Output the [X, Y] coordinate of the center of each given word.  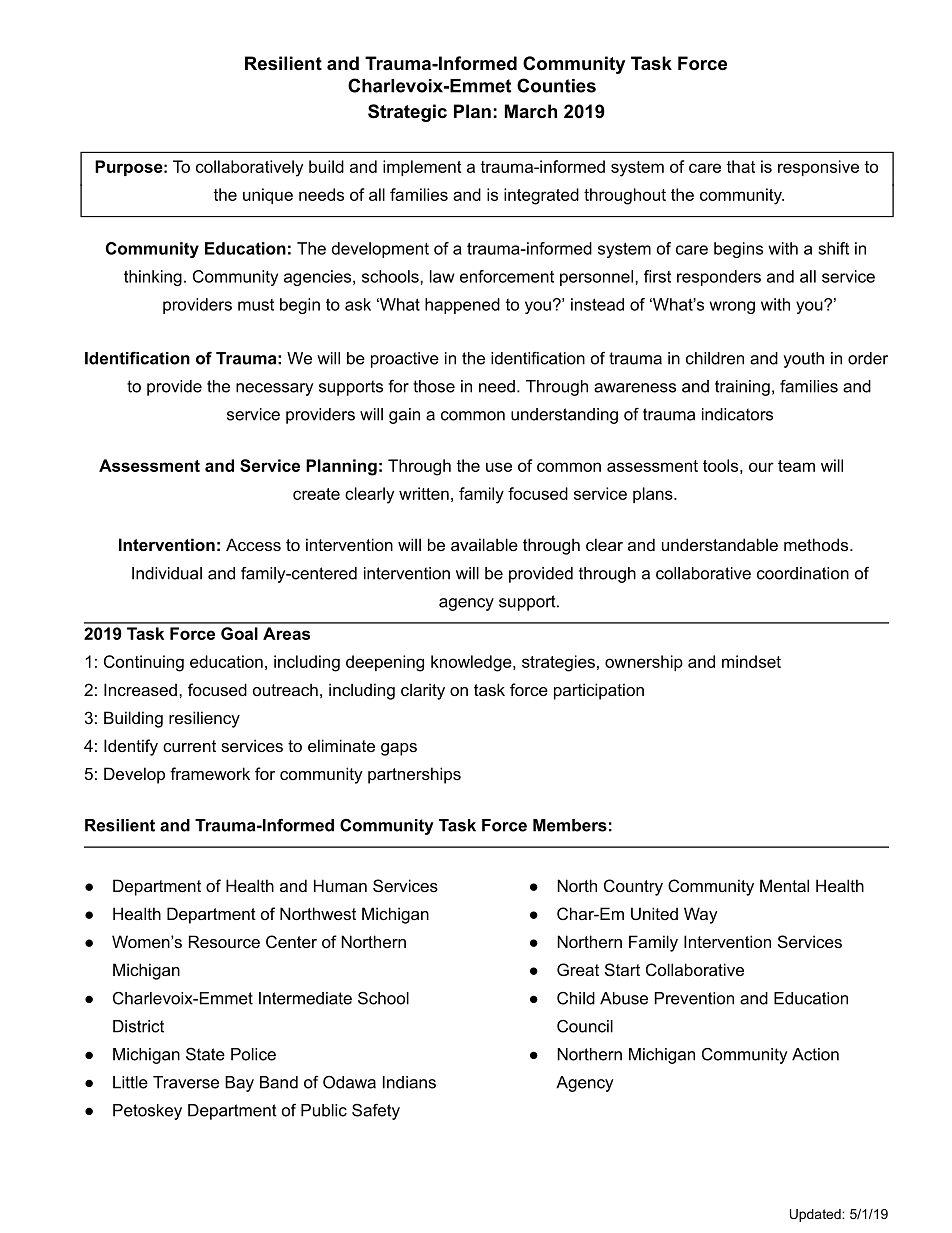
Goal [239, 633]
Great [578, 969]
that [740, 166]
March [531, 111]
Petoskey [147, 1112]
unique [268, 196]
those [434, 386]
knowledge [472, 663]
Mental [784, 885]
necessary [274, 389]
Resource [224, 941]
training [742, 388]
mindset [751, 661]
